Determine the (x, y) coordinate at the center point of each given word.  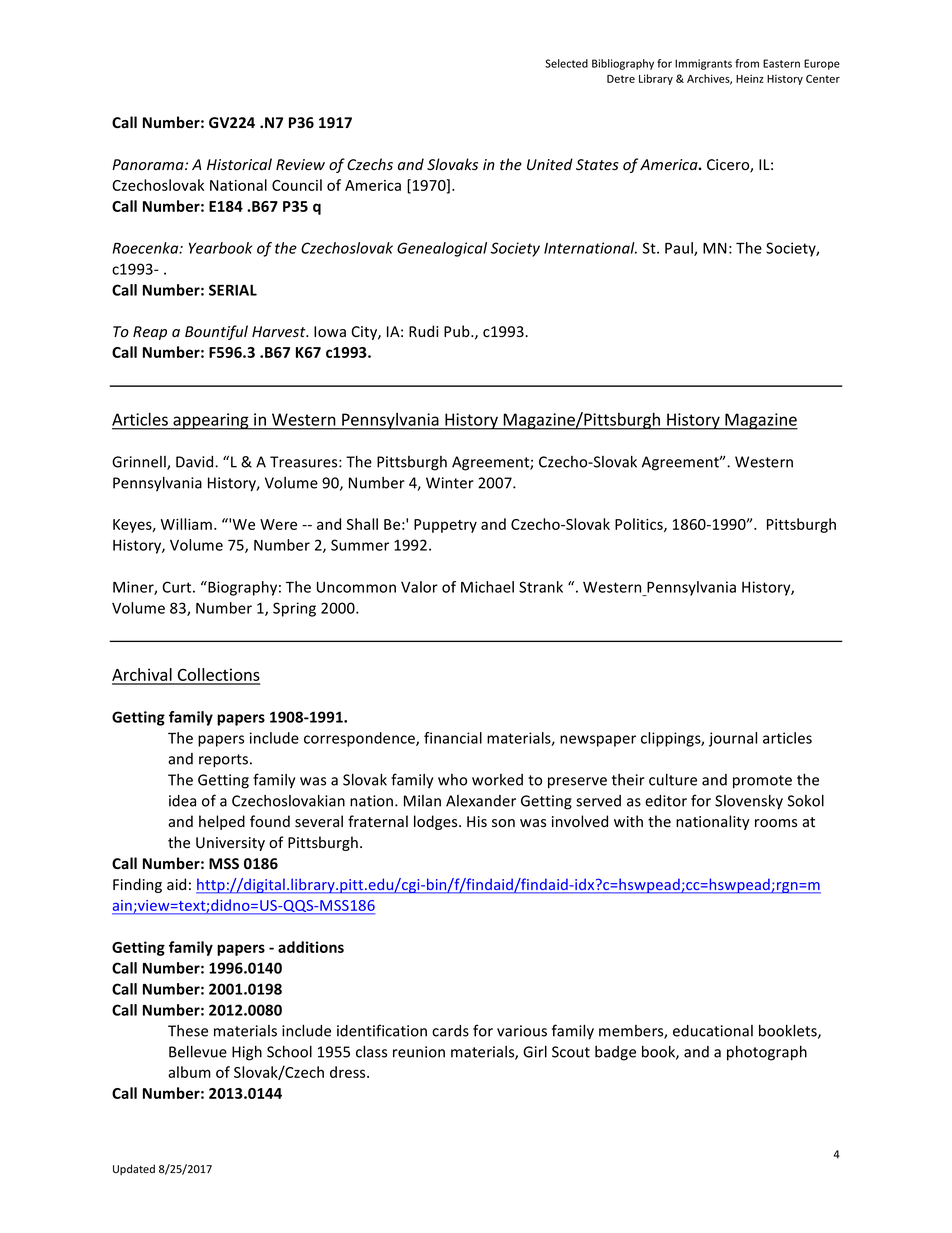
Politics (640, 525)
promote (762, 782)
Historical (239, 164)
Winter (450, 483)
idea (182, 801)
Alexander (481, 801)
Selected (566, 63)
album (189, 1072)
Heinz (750, 78)
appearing (211, 421)
